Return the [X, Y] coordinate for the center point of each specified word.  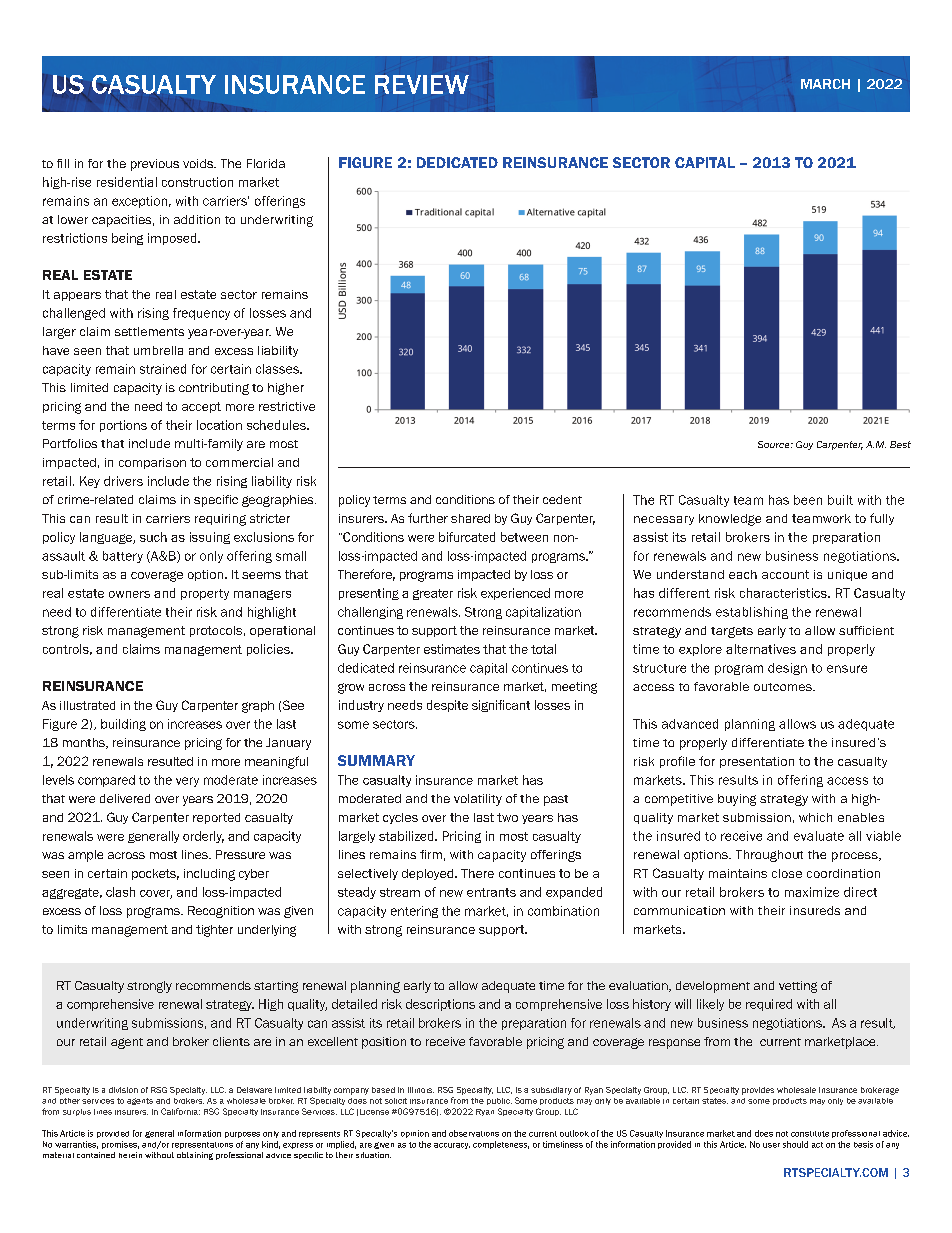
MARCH [825, 84]
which [815, 817]
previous [155, 165]
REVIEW [422, 84]
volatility [478, 800]
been [808, 500]
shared [470, 518]
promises [120, 1145]
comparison [152, 463]
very [187, 782]
